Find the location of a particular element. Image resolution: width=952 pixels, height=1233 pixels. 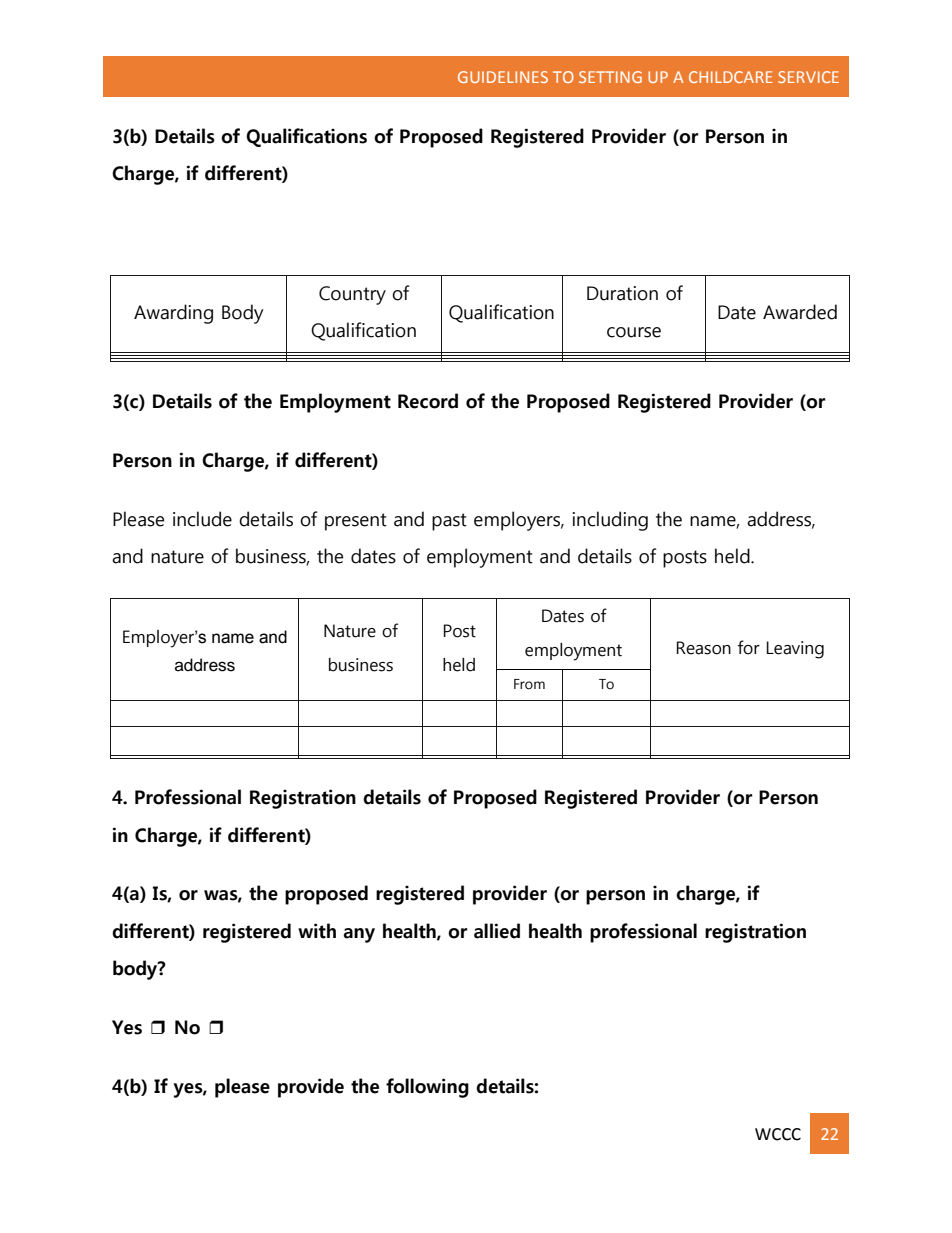

include is located at coordinates (202, 519).
